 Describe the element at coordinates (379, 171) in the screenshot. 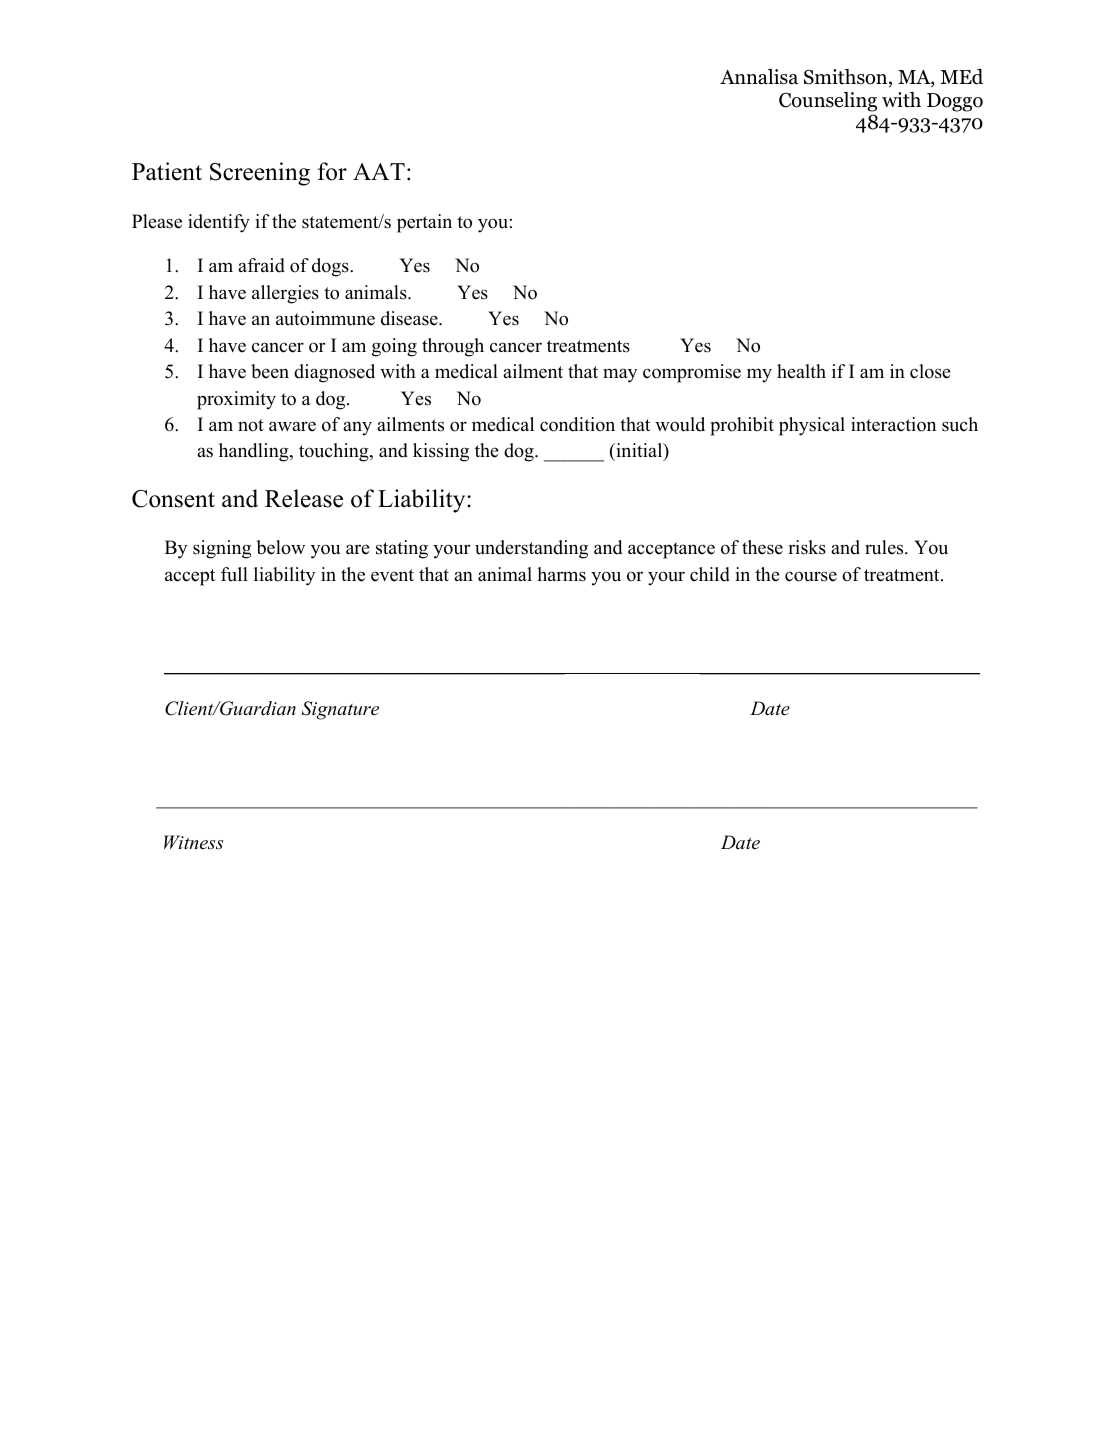

I see `AAT` at that location.
